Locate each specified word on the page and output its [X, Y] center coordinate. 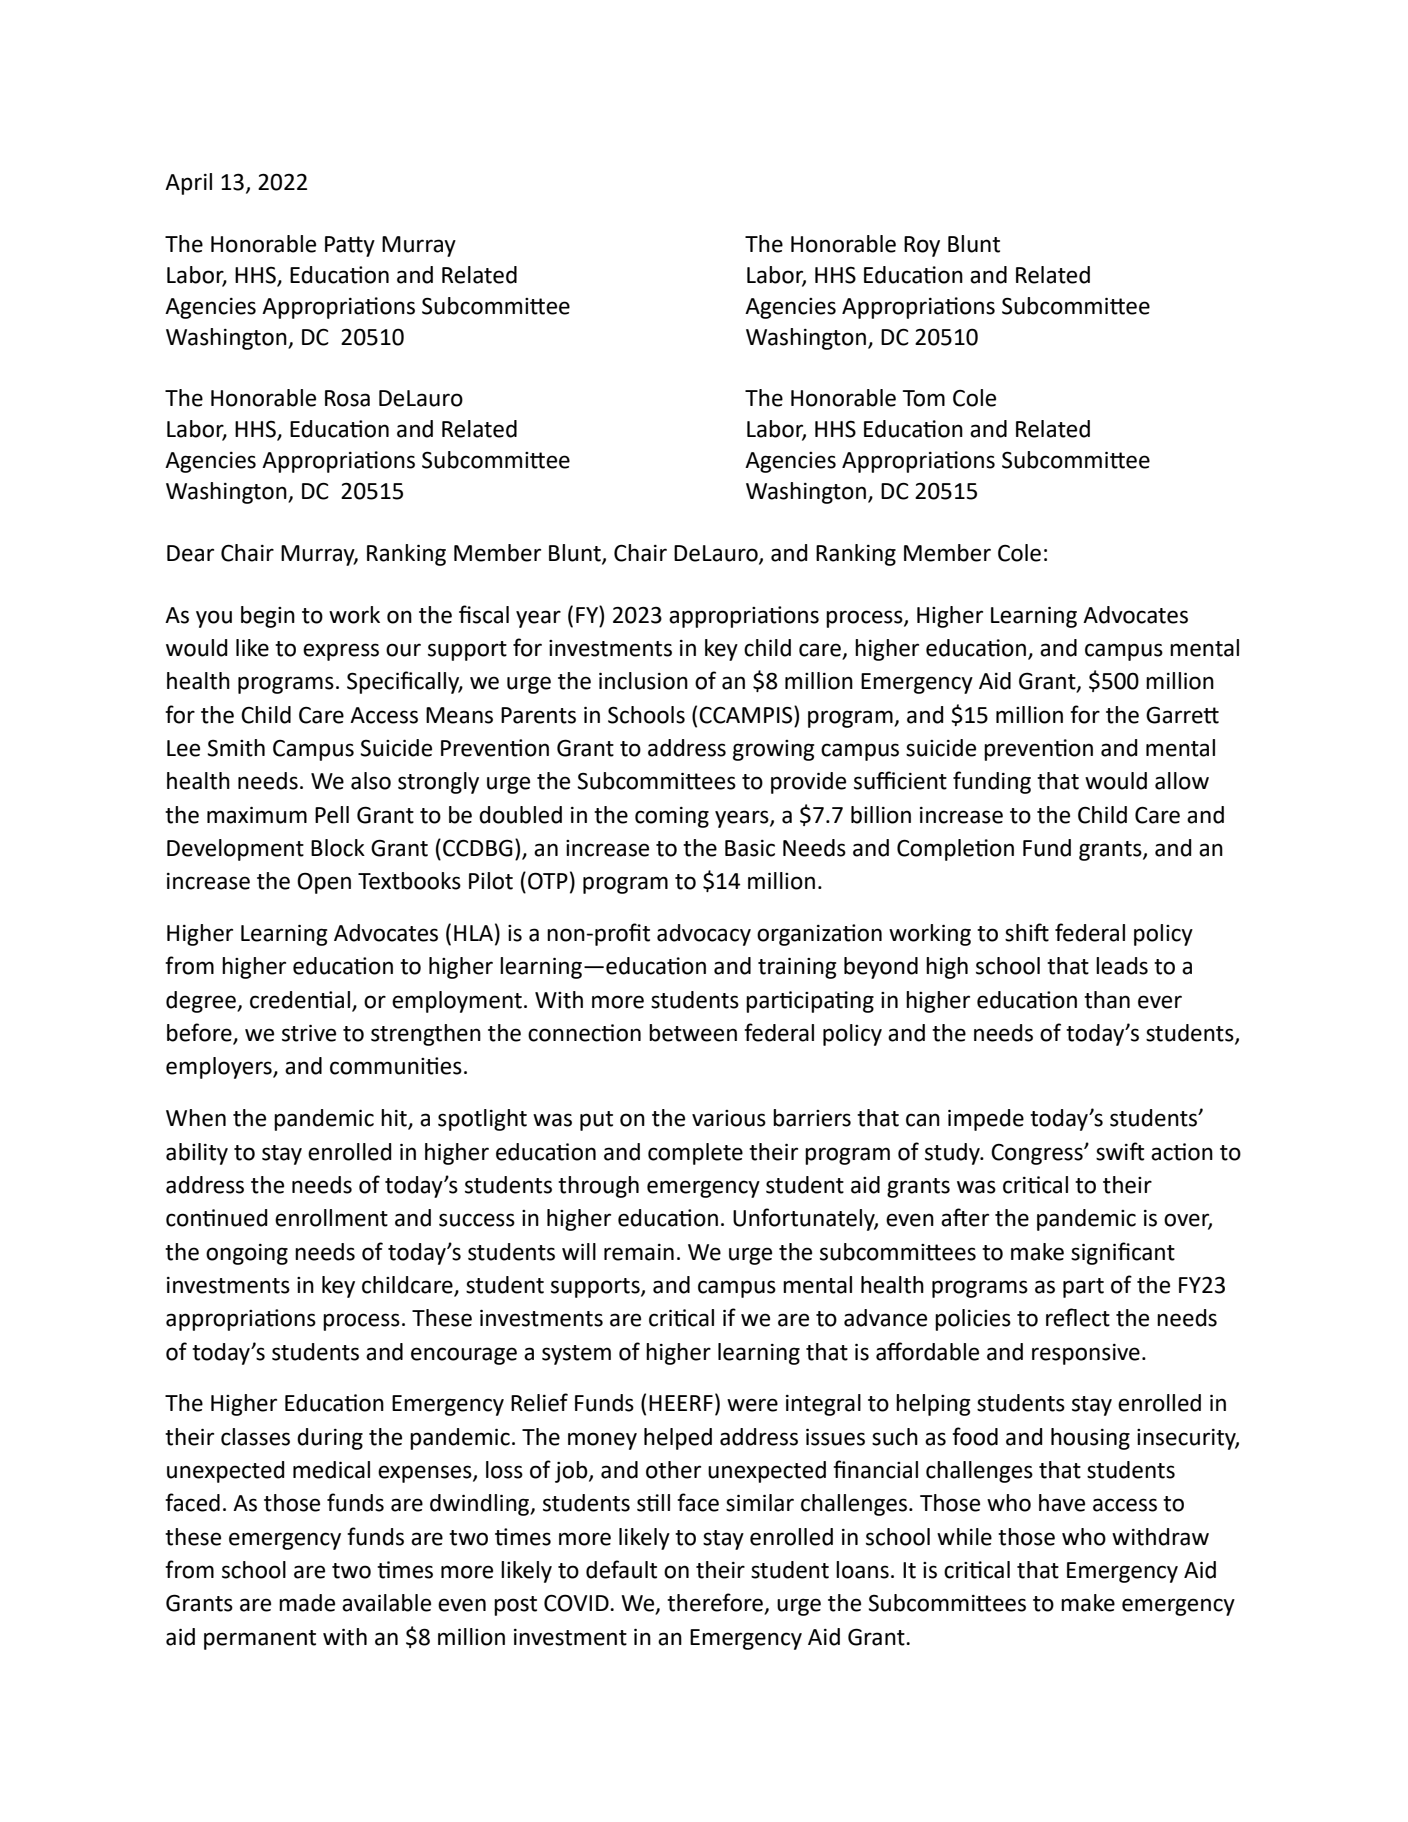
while [964, 1537]
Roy [922, 246]
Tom [923, 398]
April [188, 184]
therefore [716, 1603]
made [307, 1603]
